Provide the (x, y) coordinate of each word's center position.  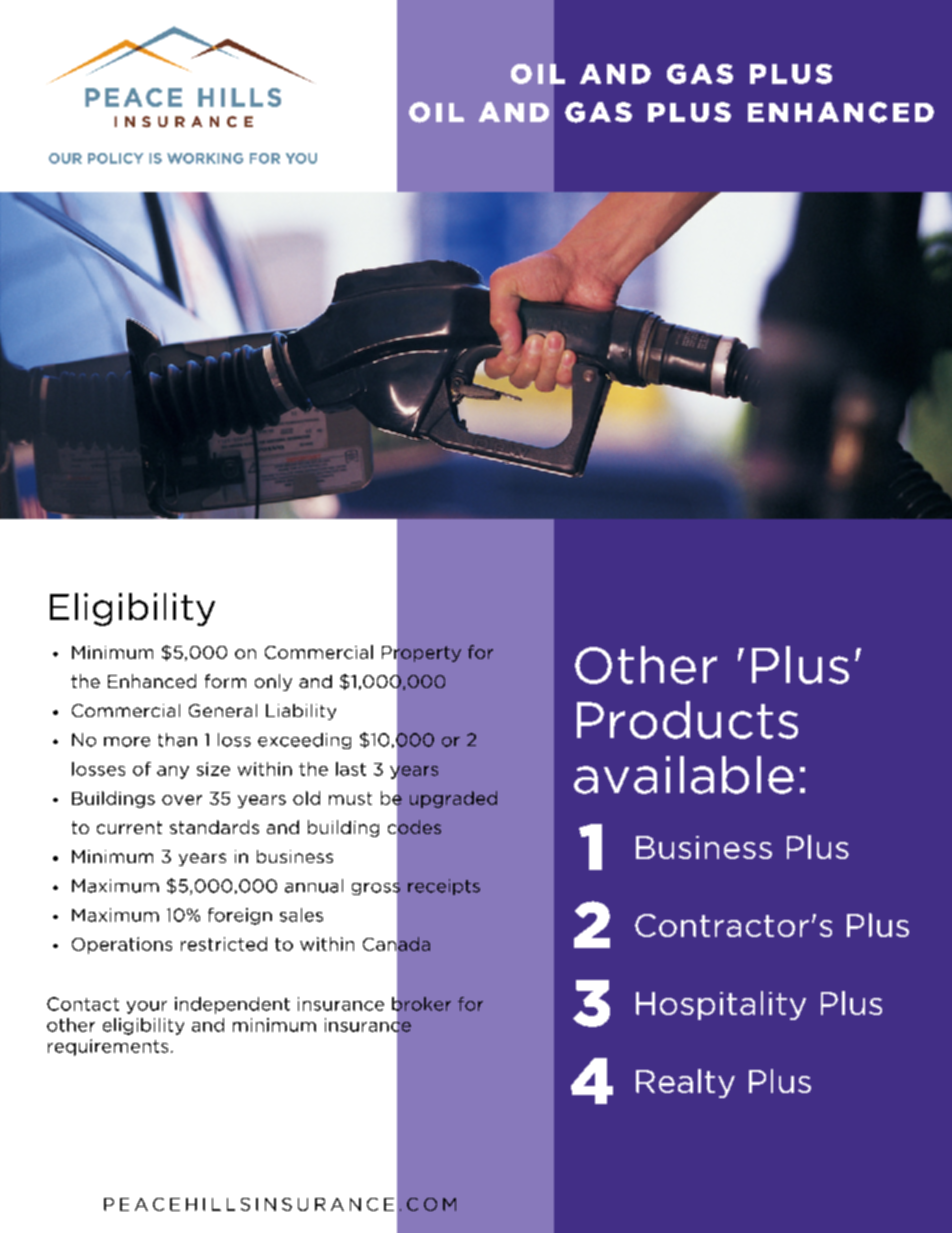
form (225, 681)
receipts (444, 887)
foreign (240, 916)
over (182, 800)
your (147, 1007)
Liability (301, 712)
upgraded (453, 799)
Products (687, 720)
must (350, 798)
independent (232, 1005)
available (684, 775)
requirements (108, 1047)
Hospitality (721, 1005)
